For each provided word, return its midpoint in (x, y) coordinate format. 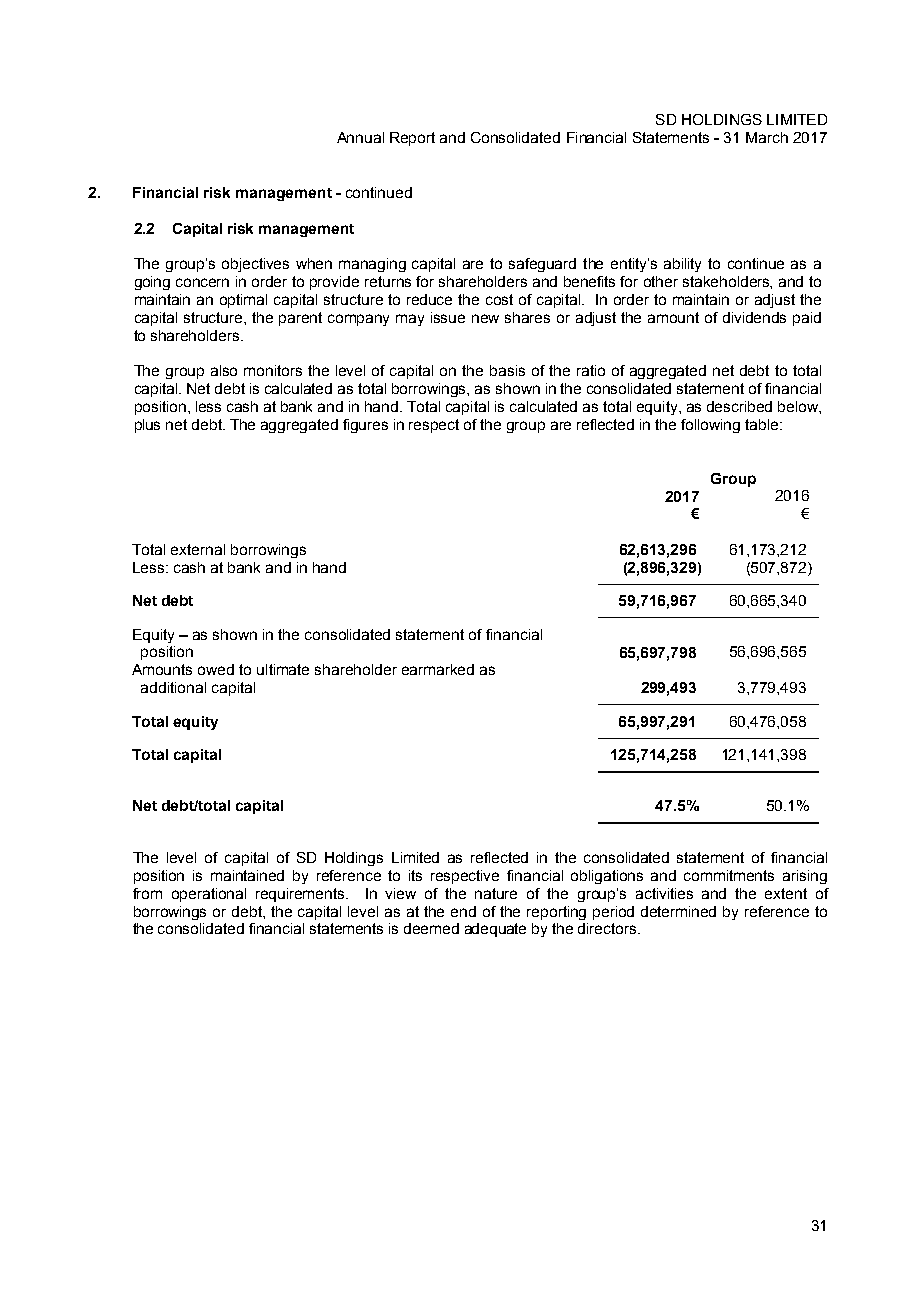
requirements (301, 895)
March (767, 137)
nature (496, 893)
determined (678, 911)
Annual (360, 137)
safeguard (542, 265)
